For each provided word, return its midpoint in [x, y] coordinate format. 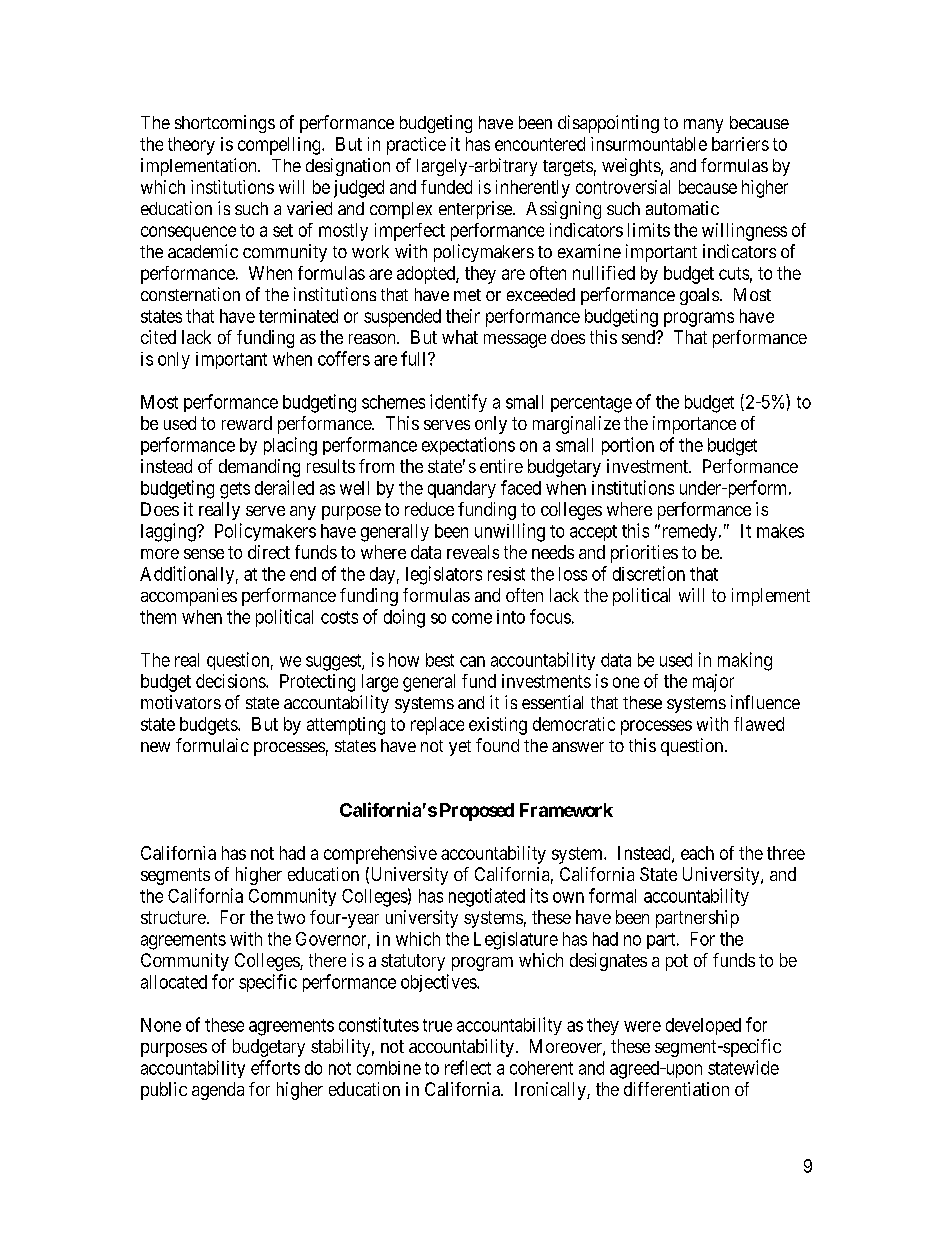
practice [416, 146]
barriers [740, 144]
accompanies [189, 597]
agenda [218, 1091]
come [472, 618]
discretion [649, 573]
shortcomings [225, 124]
